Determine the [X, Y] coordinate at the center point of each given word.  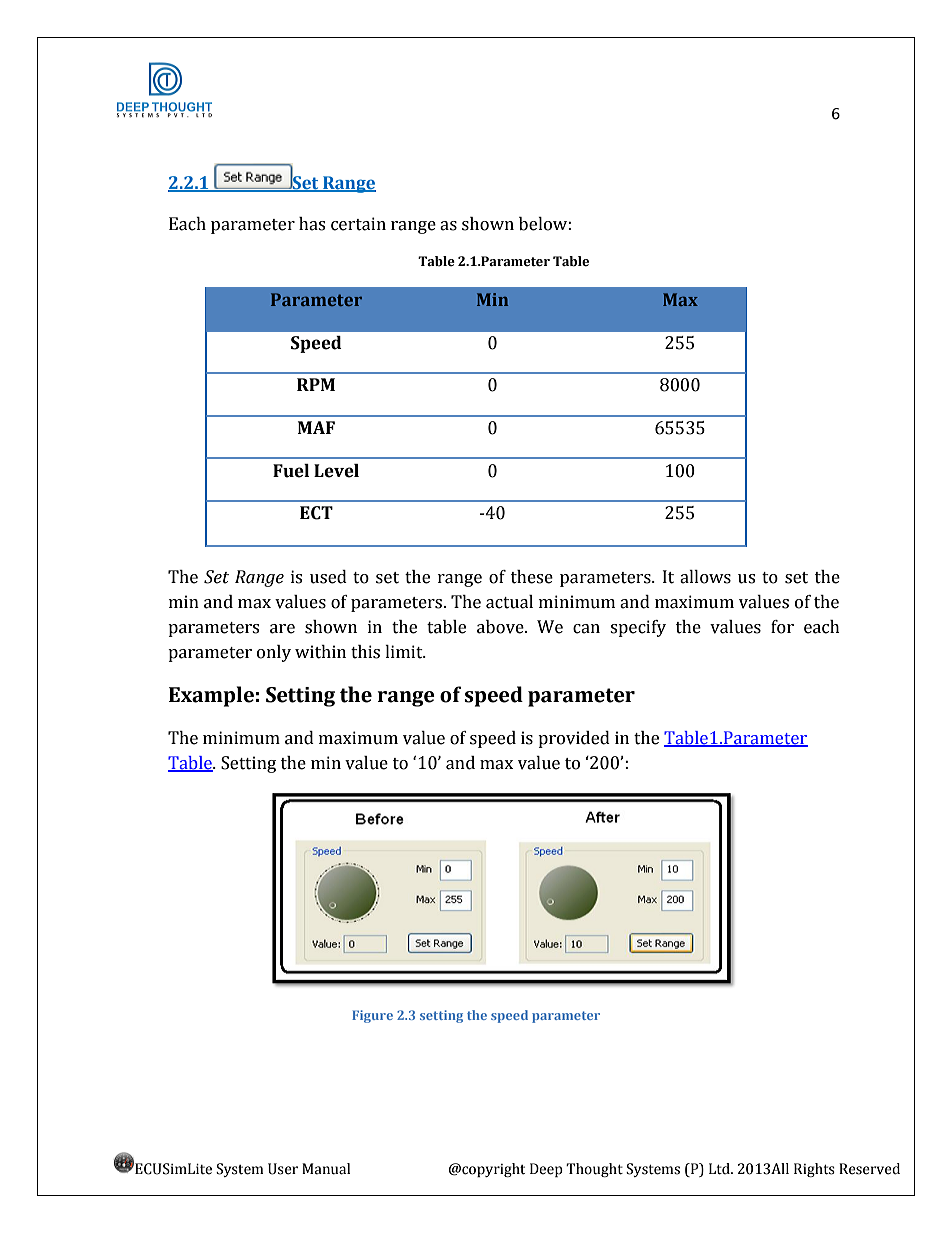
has [312, 224]
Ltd [720, 1169]
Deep [546, 1170]
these [532, 577]
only [274, 653]
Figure [372, 1016]
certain [358, 224]
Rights [814, 1170]
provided [574, 739]
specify [638, 628]
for [782, 627]
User [283, 1169]
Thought [594, 1170]
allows [705, 577]
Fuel [291, 471]
